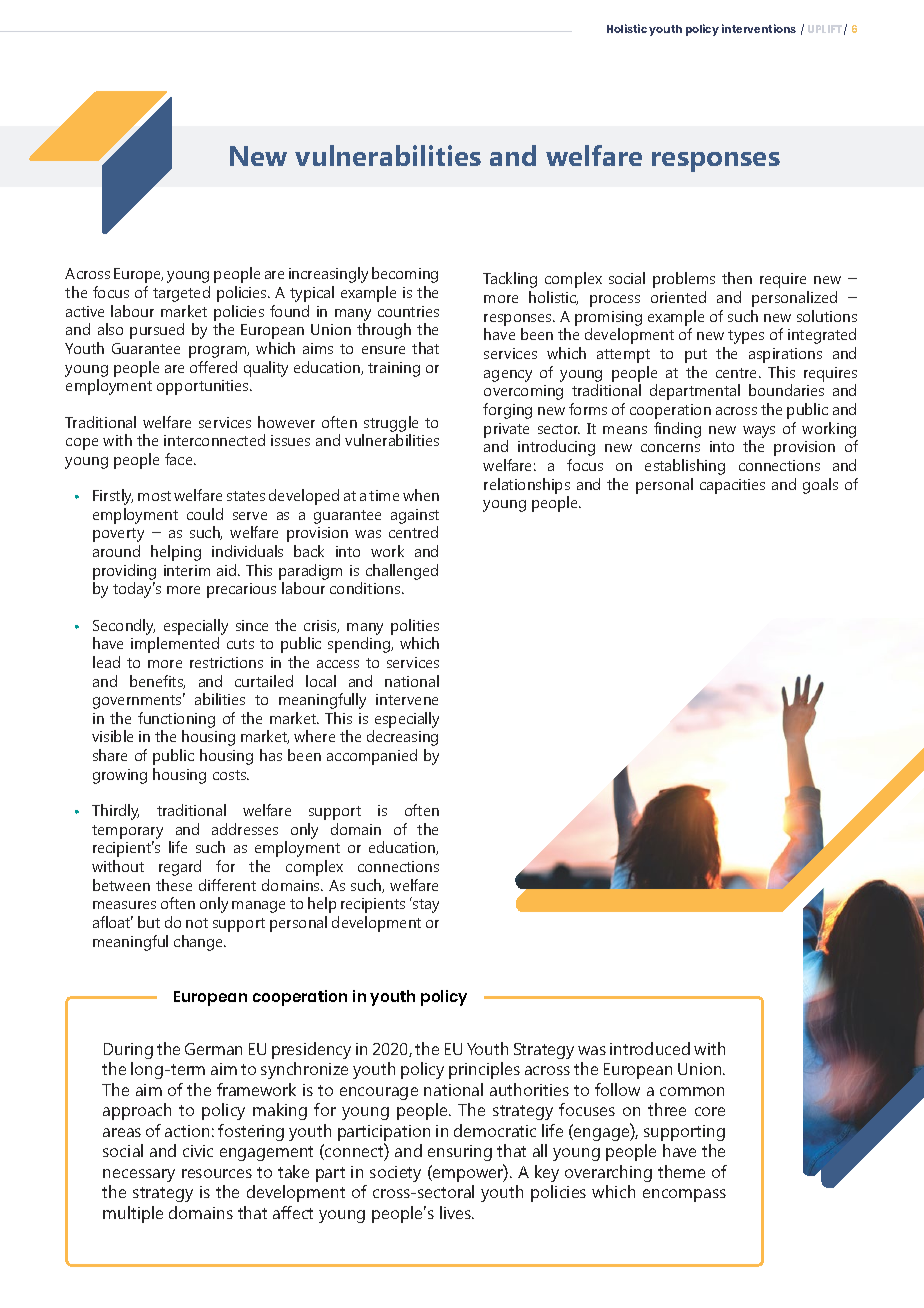 The height and width of the screenshot is (1308, 924). What do you see at coordinates (181, 294) in the screenshot?
I see `targeted` at bounding box center [181, 294].
